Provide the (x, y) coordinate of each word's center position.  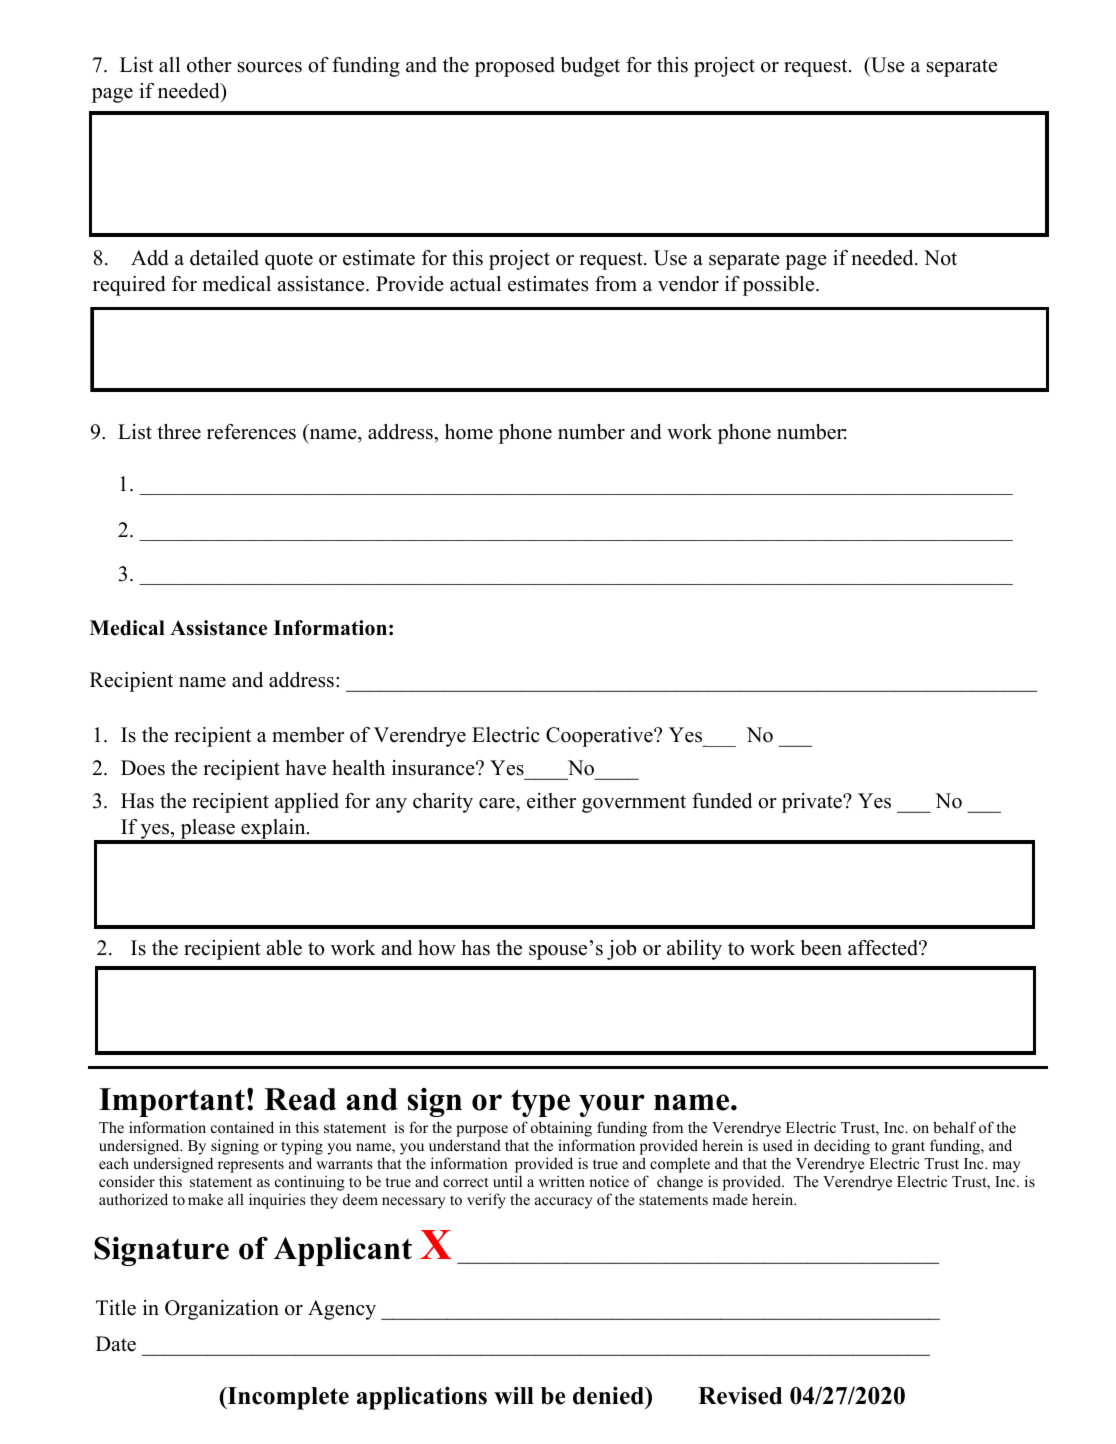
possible (780, 286)
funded (722, 801)
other (209, 65)
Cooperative (600, 737)
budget (590, 67)
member (308, 735)
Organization (222, 1310)
